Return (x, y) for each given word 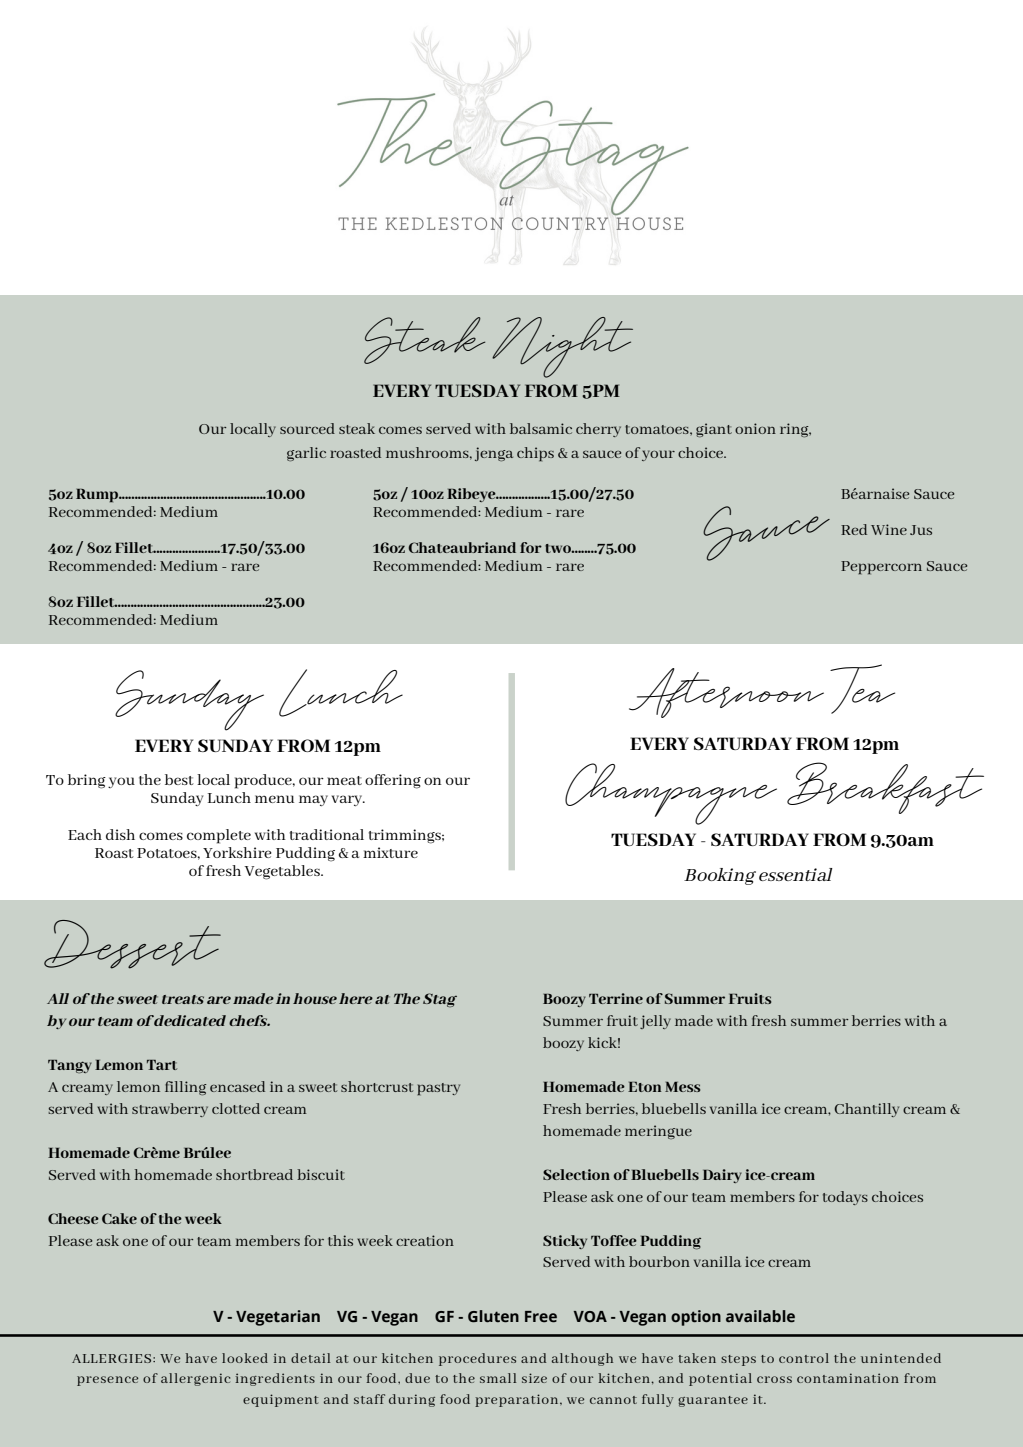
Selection (576, 1174)
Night (562, 347)
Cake (119, 1218)
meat (344, 780)
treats (183, 999)
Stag (440, 1000)
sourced (307, 428)
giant (714, 430)
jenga (494, 454)
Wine (889, 529)
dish (120, 834)
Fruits (750, 998)
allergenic (195, 1379)
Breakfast (885, 788)
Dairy (722, 1176)
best (179, 779)
